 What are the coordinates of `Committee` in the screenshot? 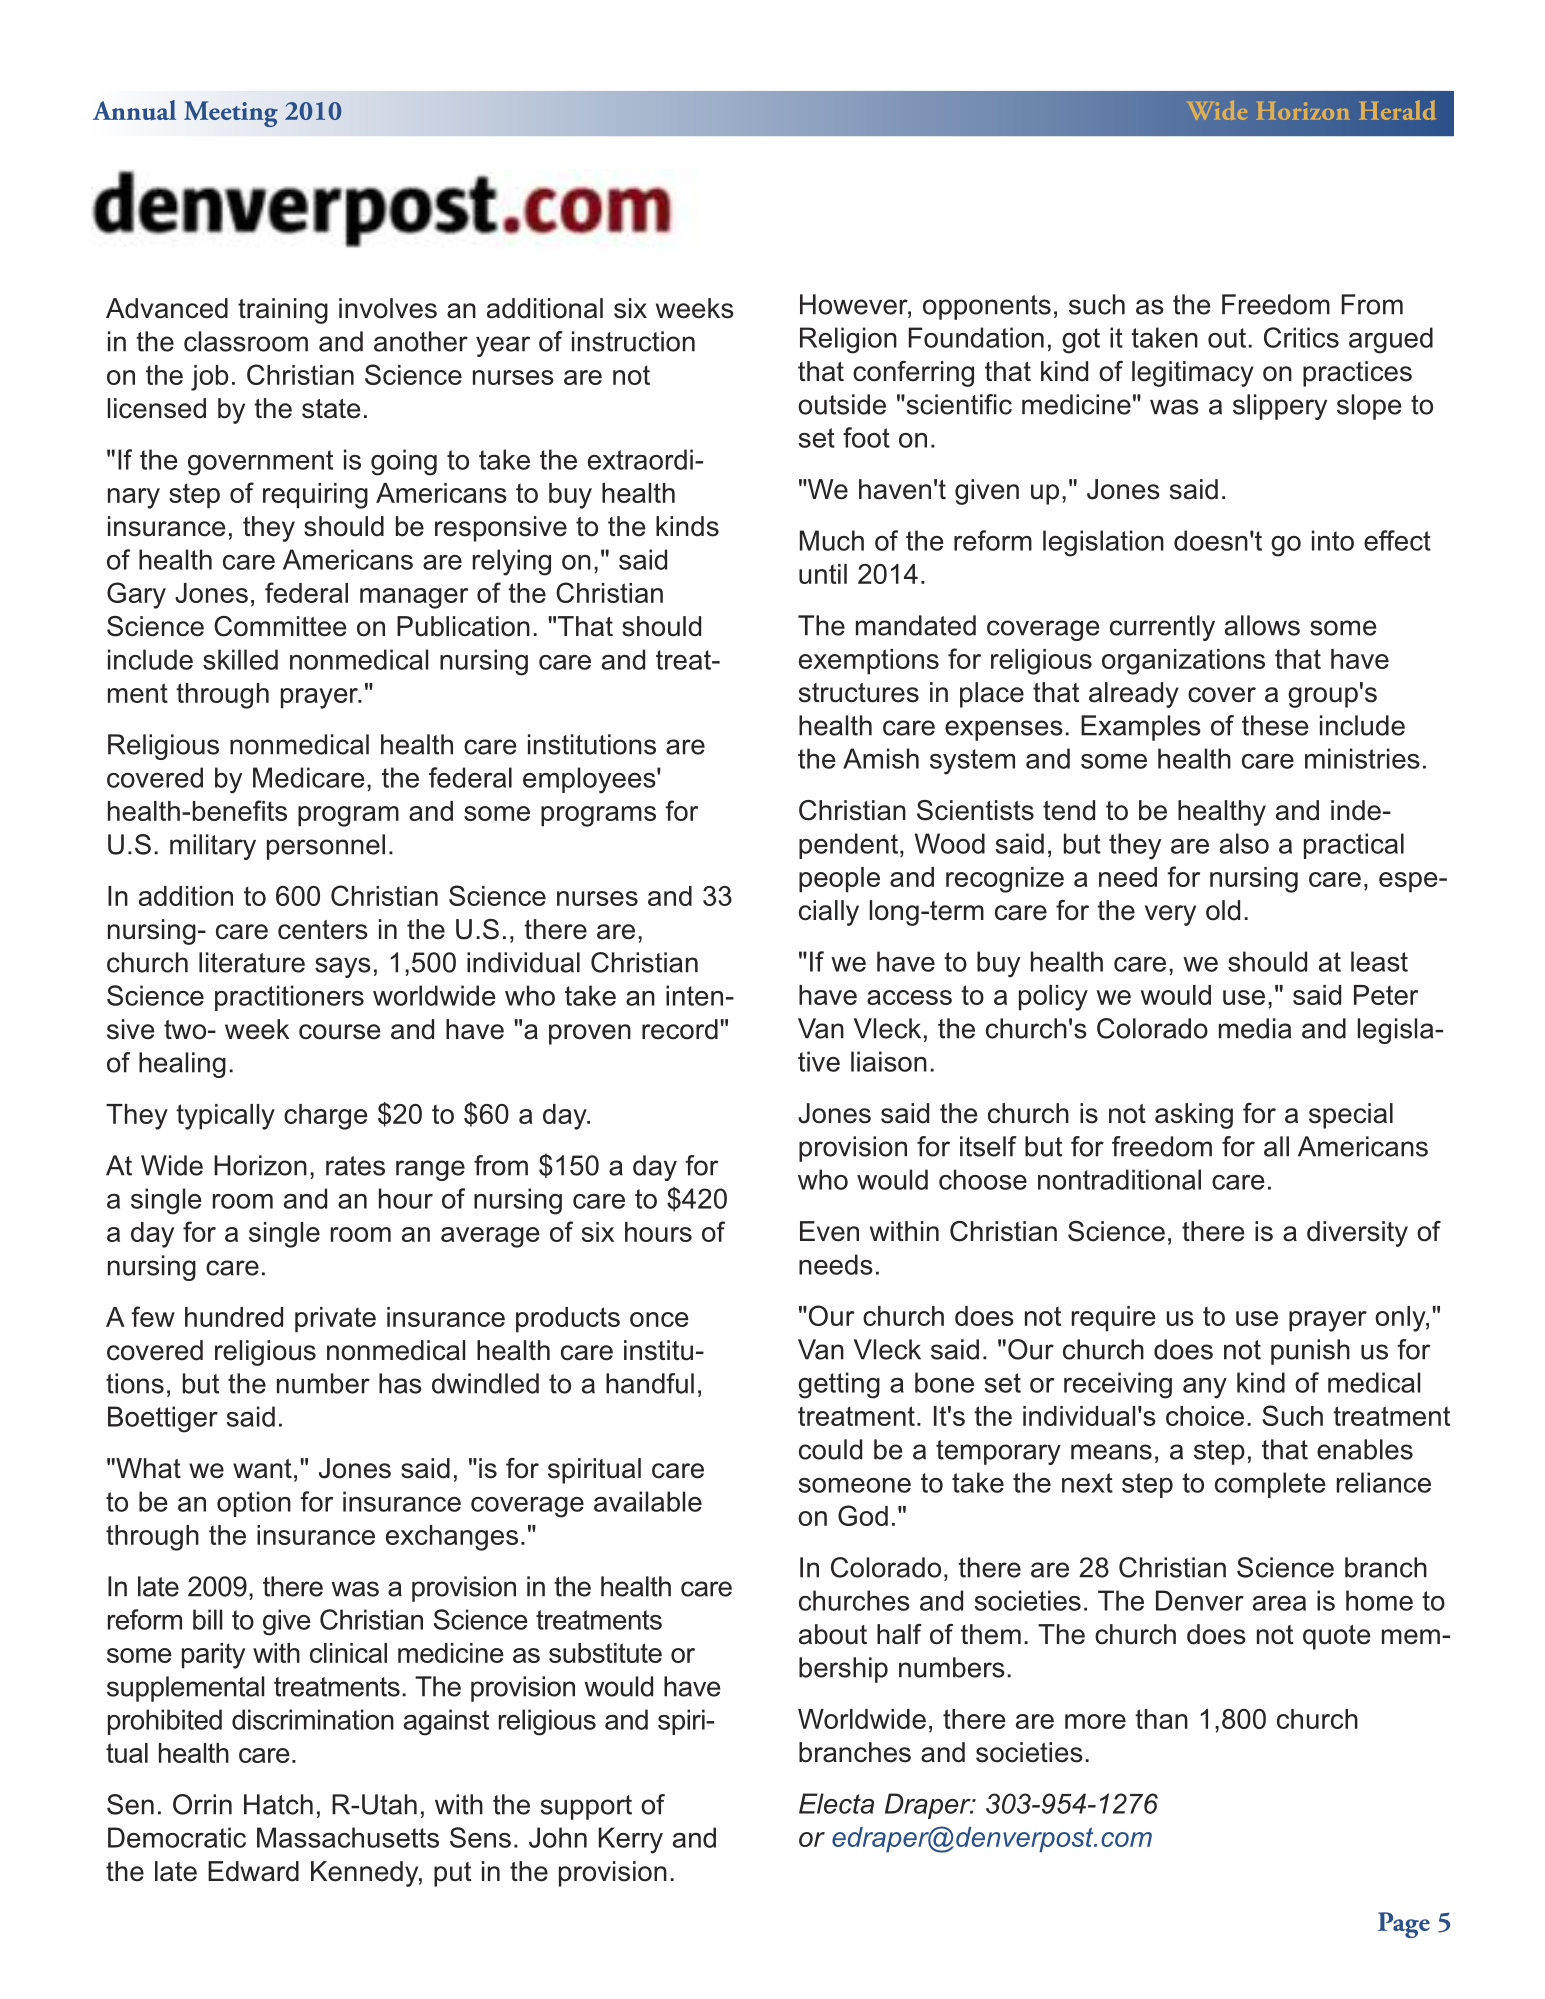 It's located at (280, 626).
